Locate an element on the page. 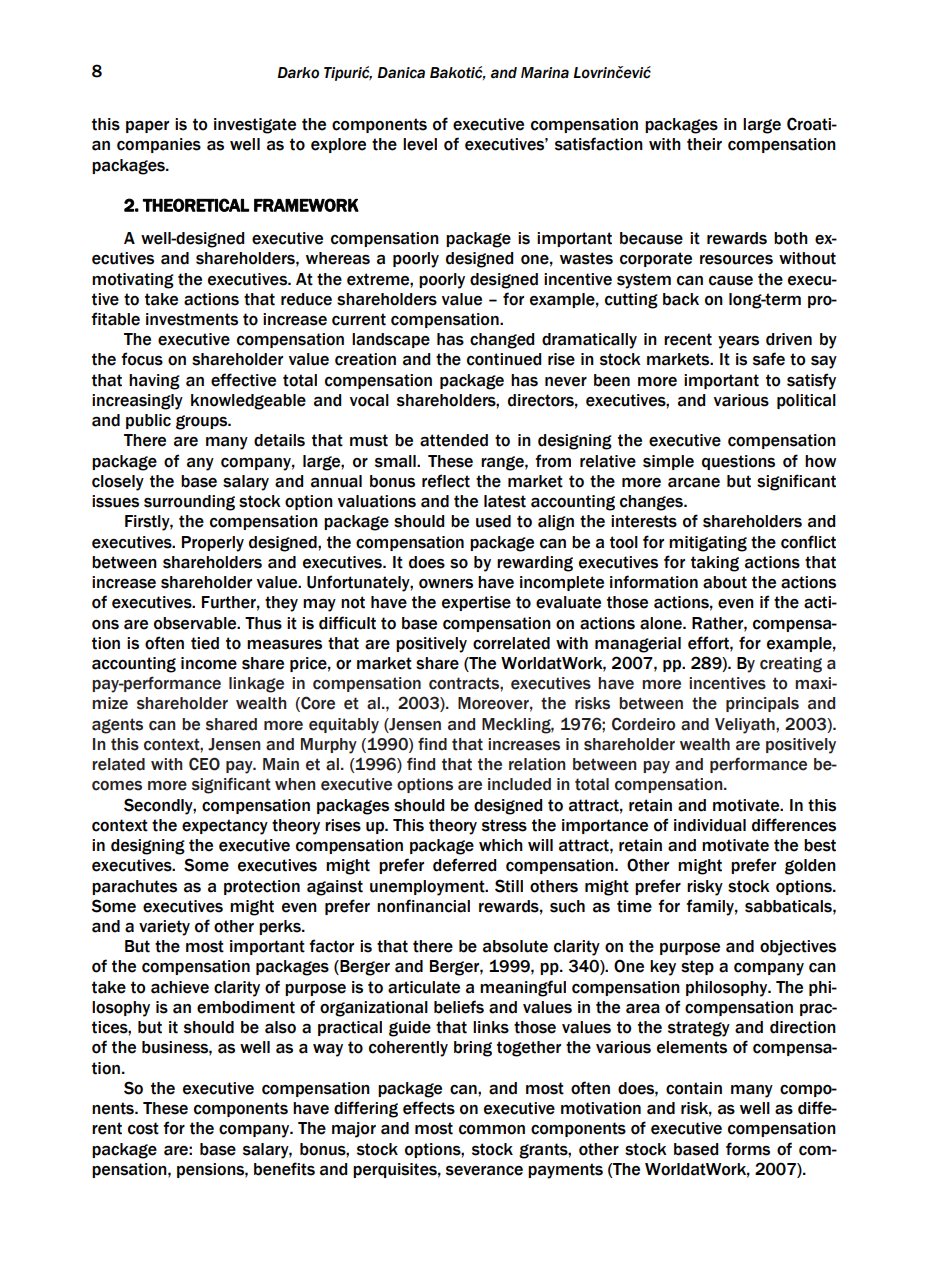 The image size is (929, 1288). level is located at coordinates (420, 144).
